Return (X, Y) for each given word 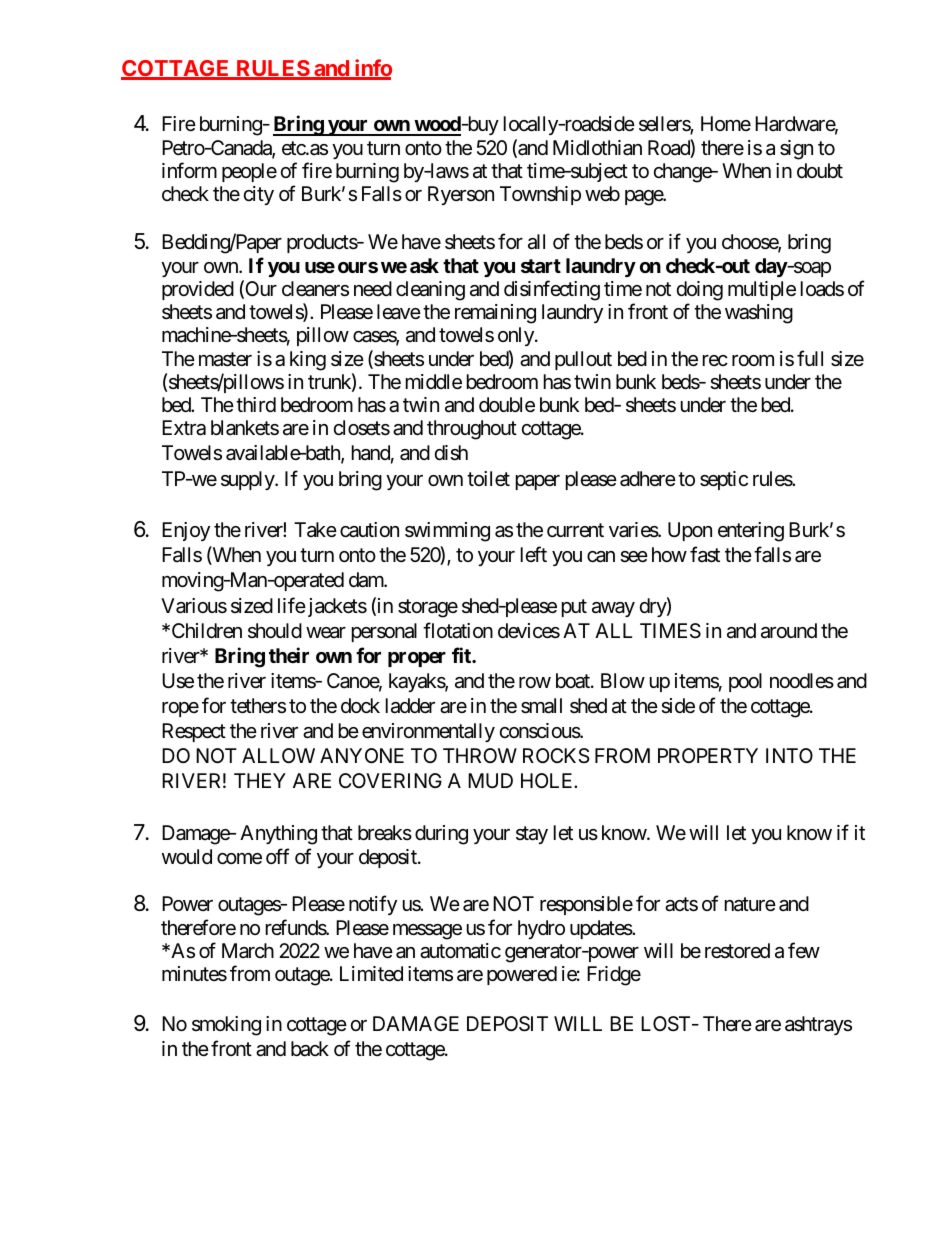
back (310, 1049)
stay (532, 835)
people (249, 172)
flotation (458, 630)
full (810, 358)
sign (796, 150)
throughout (472, 430)
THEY (260, 780)
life (292, 605)
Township (540, 195)
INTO (789, 755)
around (789, 631)
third (256, 404)
